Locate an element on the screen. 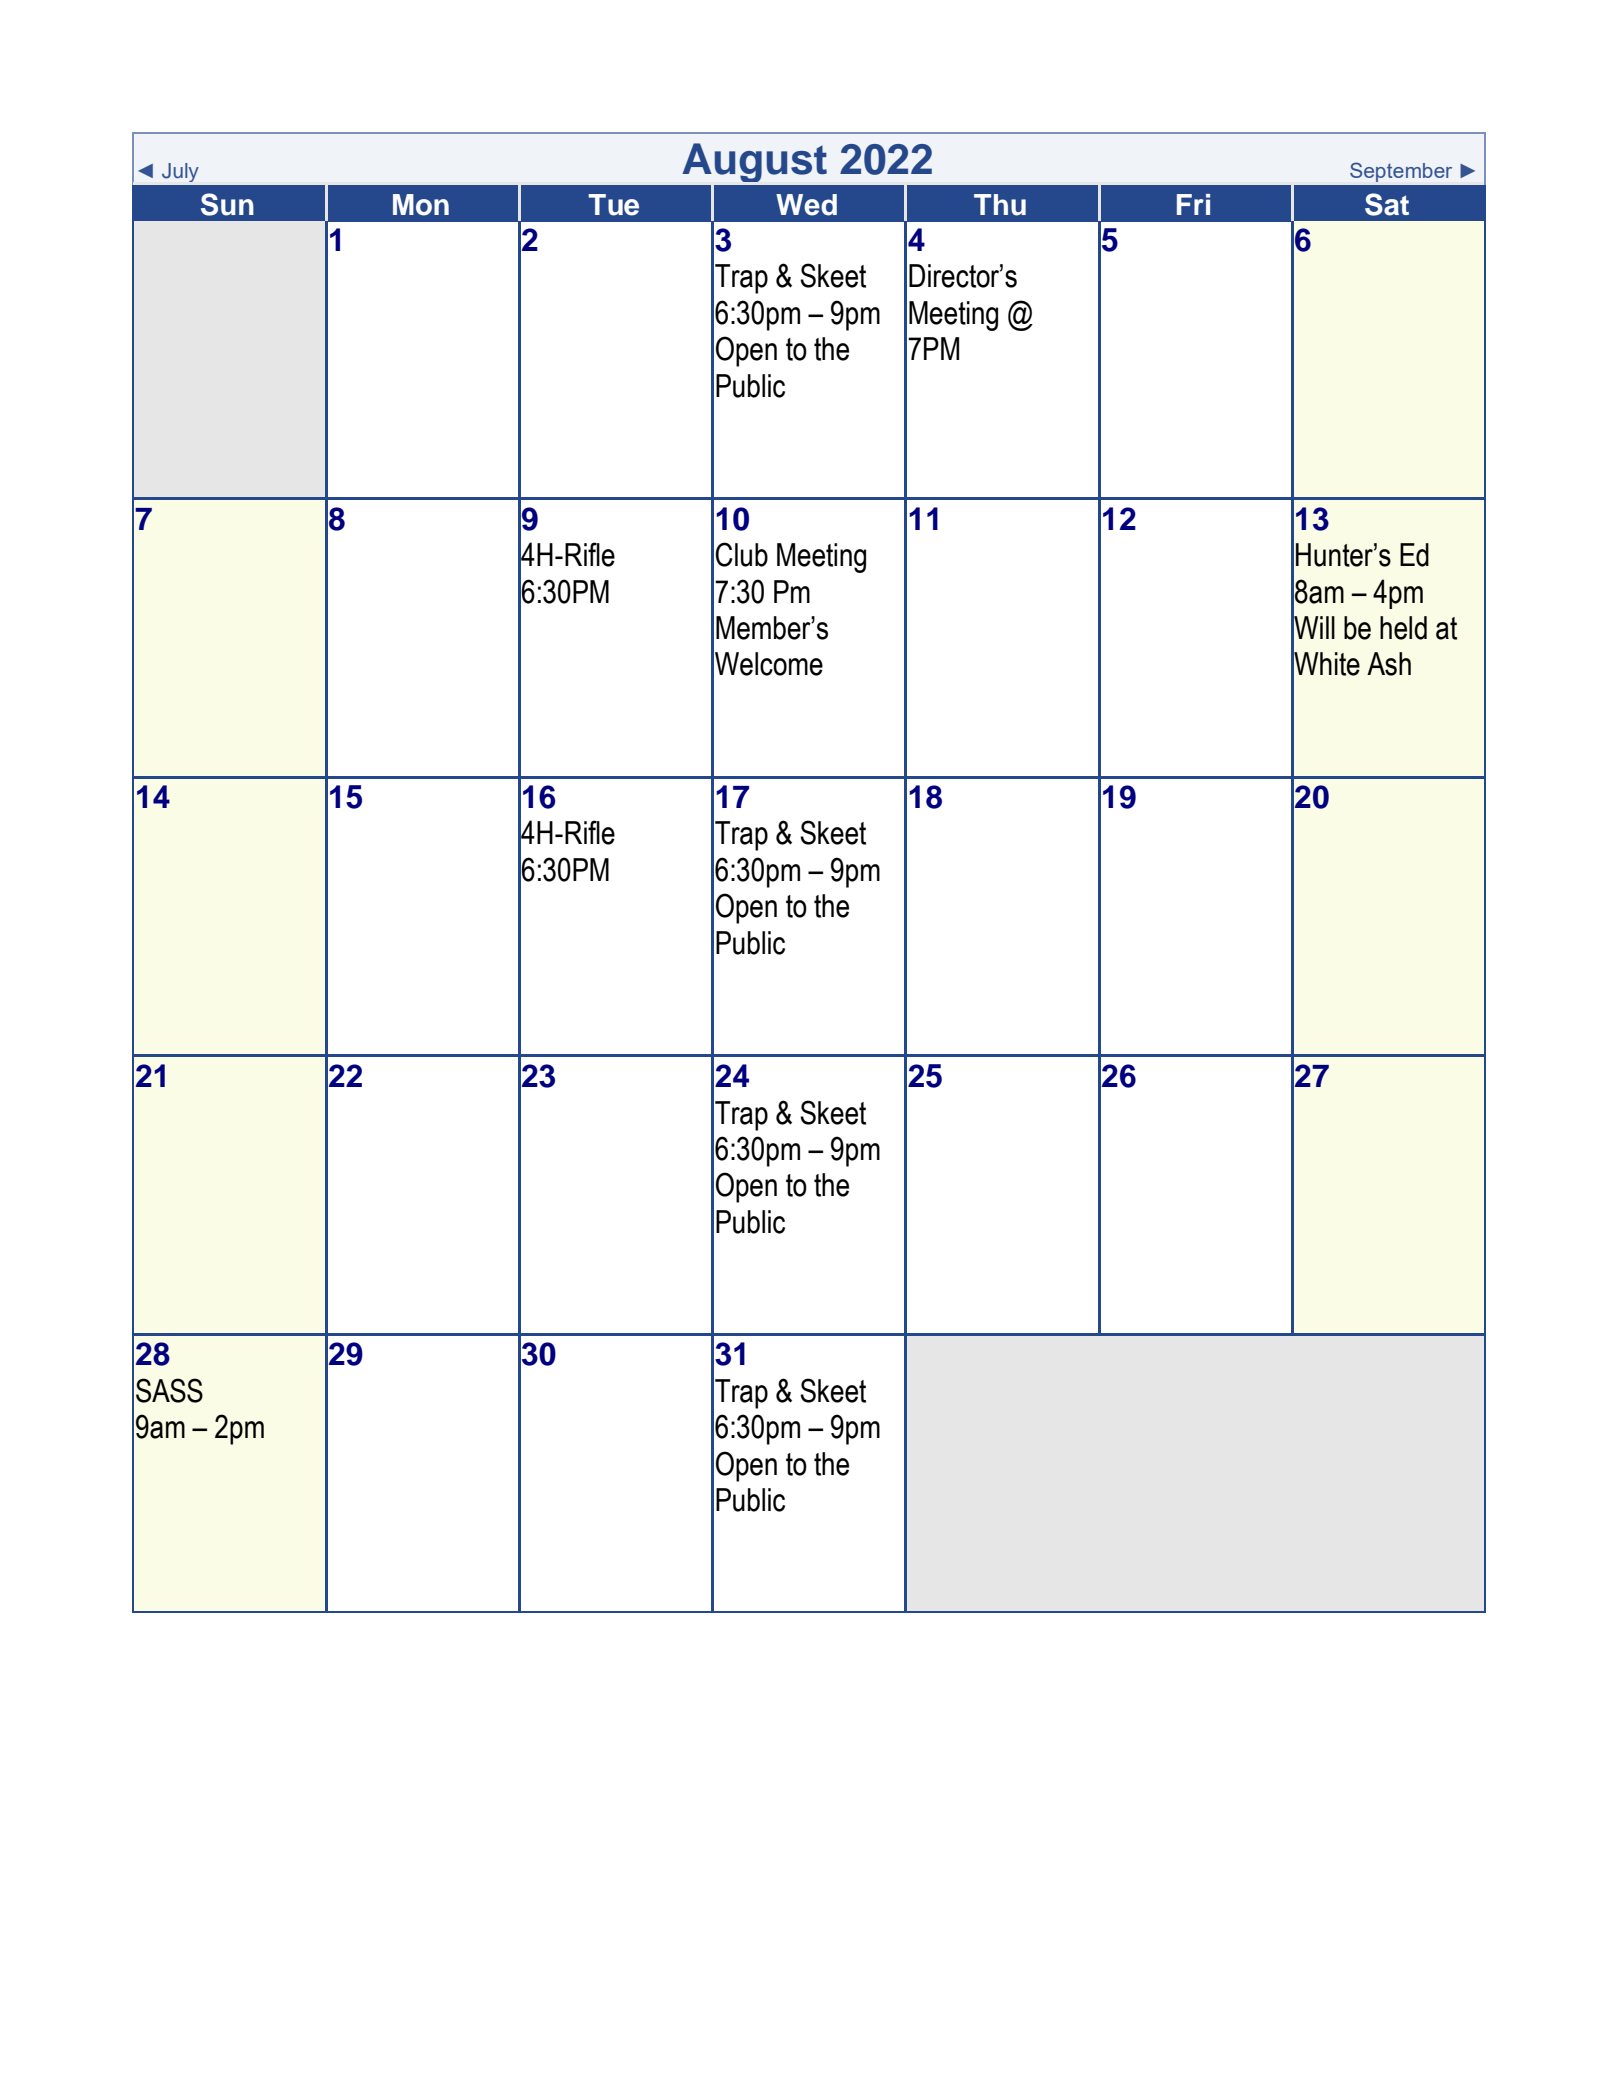 The width and height of the screenshot is (1618, 2093). Club is located at coordinates (741, 554).
